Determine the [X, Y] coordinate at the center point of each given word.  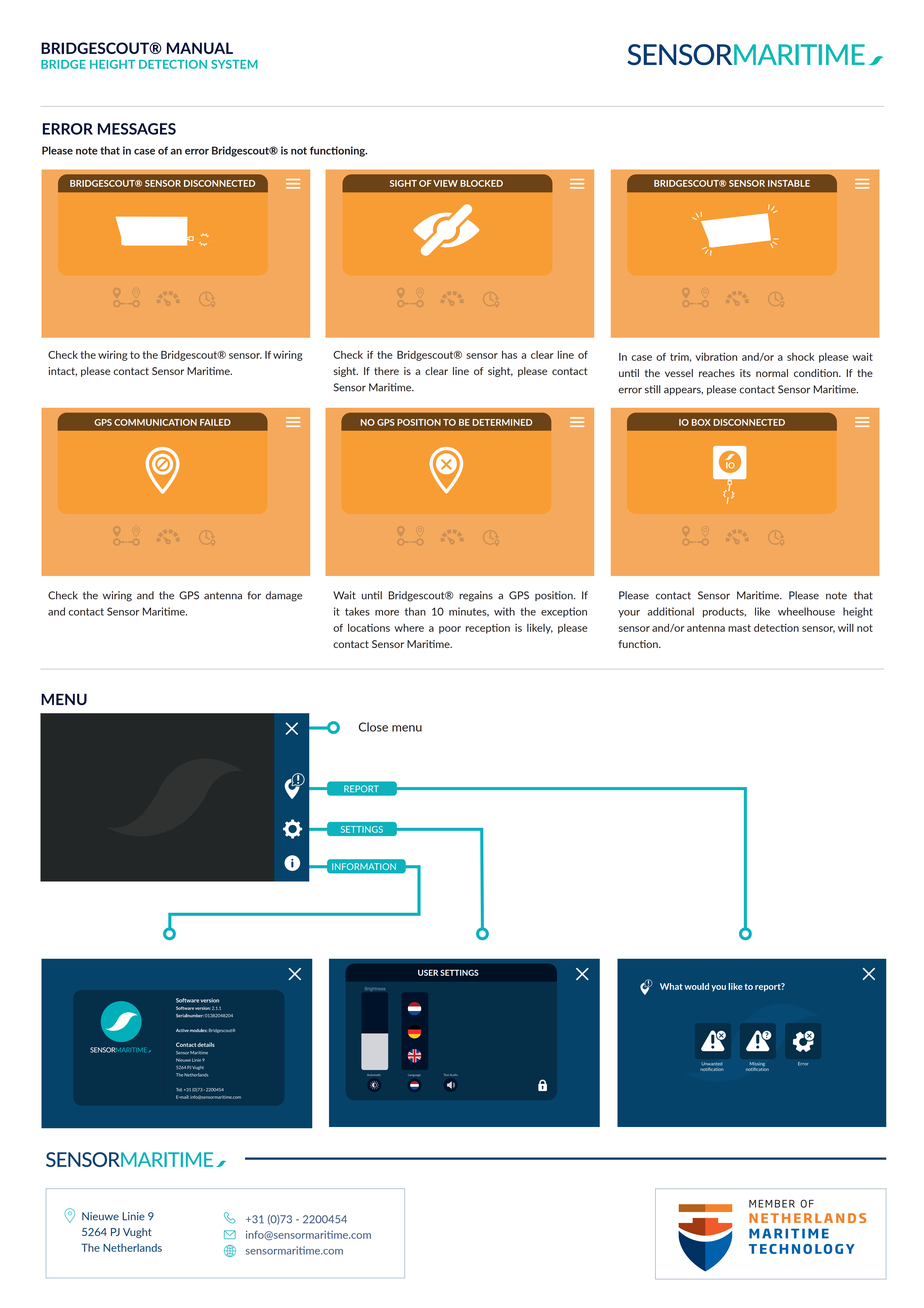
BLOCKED [481, 183]
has [509, 355]
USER [428, 972]
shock [800, 357]
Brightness [375, 989]
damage [284, 596]
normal [772, 373]
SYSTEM [234, 64]
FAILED [215, 422]
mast [739, 628]
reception [488, 629]
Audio [454, 1075]
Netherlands [132, 1247]
